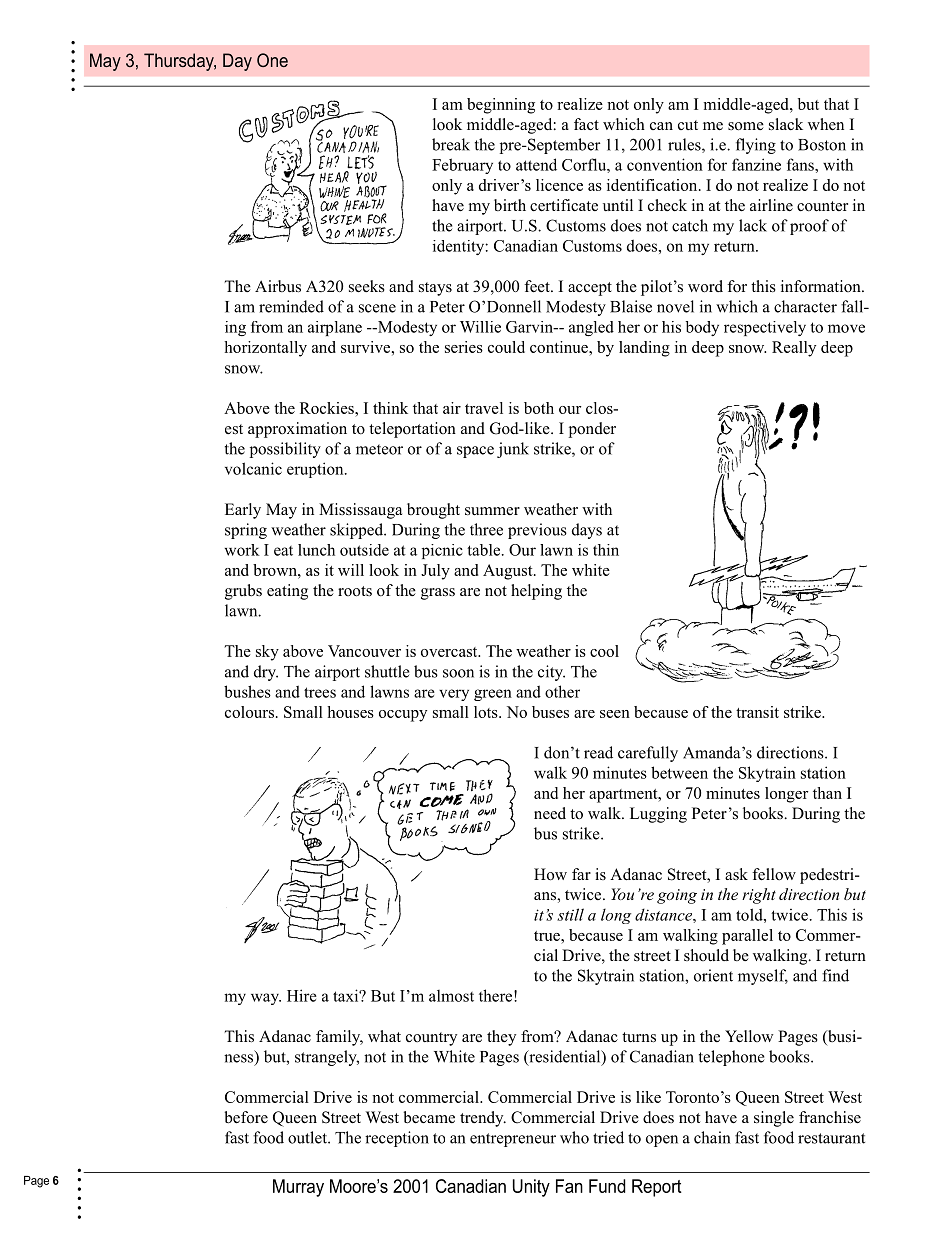 This screenshot has width=952, height=1235. I want to click on outlet, so click(308, 1137).
